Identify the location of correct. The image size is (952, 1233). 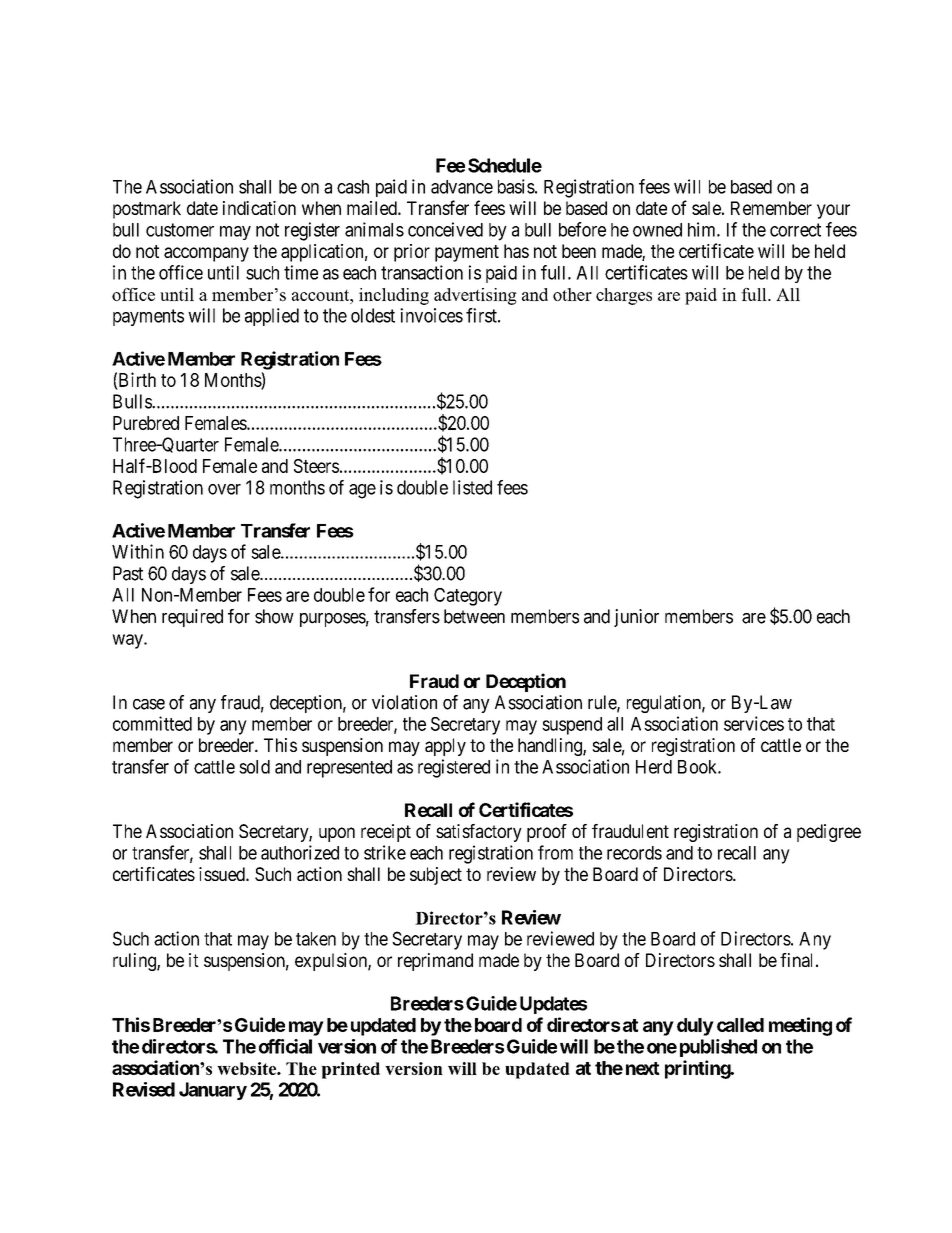
(795, 230).
